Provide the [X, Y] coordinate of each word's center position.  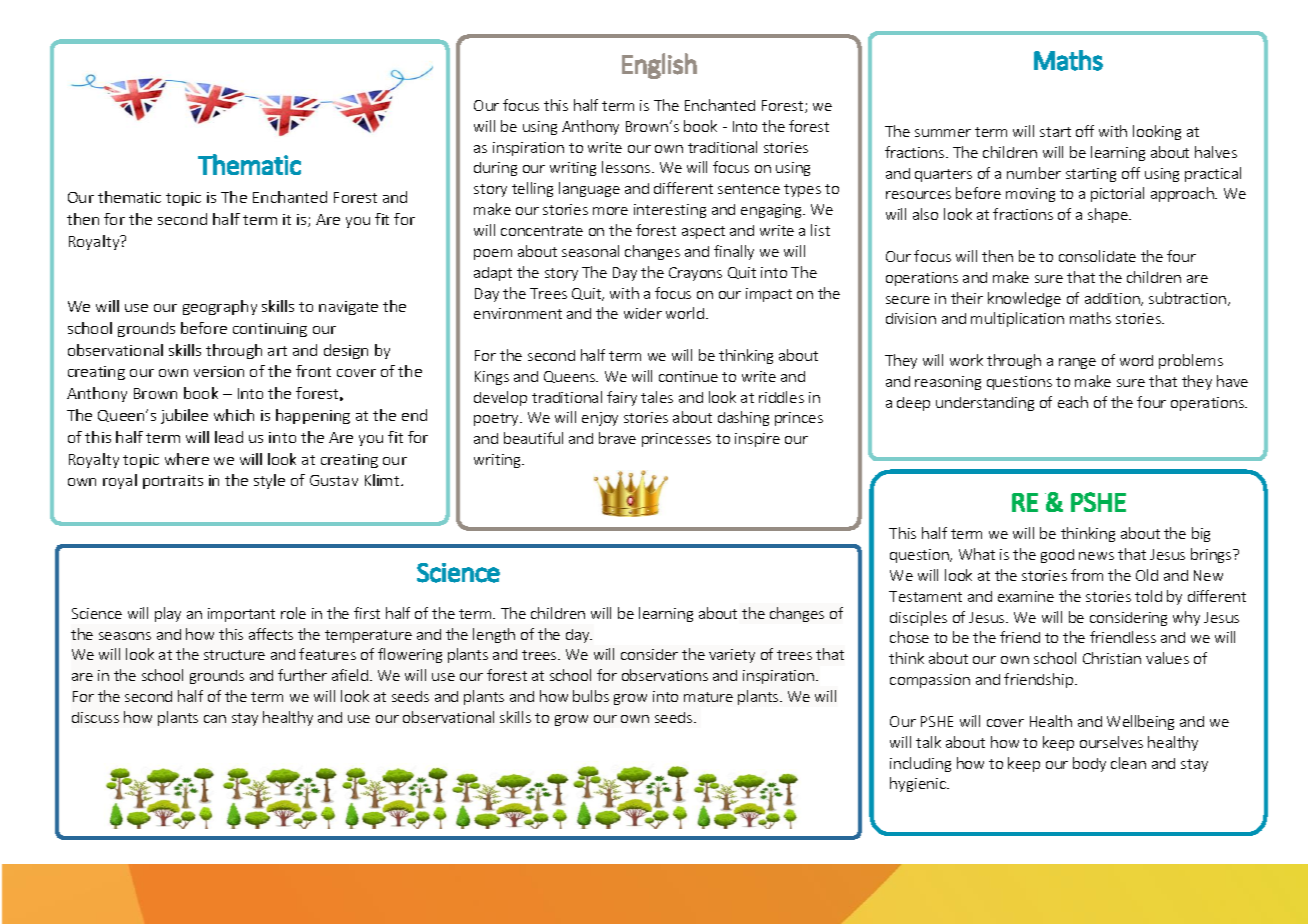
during [495, 169]
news [1096, 556]
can [215, 719]
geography [220, 307]
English [659, 66]
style [269, 481]
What [977, 554]
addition [1113, 299]
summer [943, 133]
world [685, 313]
